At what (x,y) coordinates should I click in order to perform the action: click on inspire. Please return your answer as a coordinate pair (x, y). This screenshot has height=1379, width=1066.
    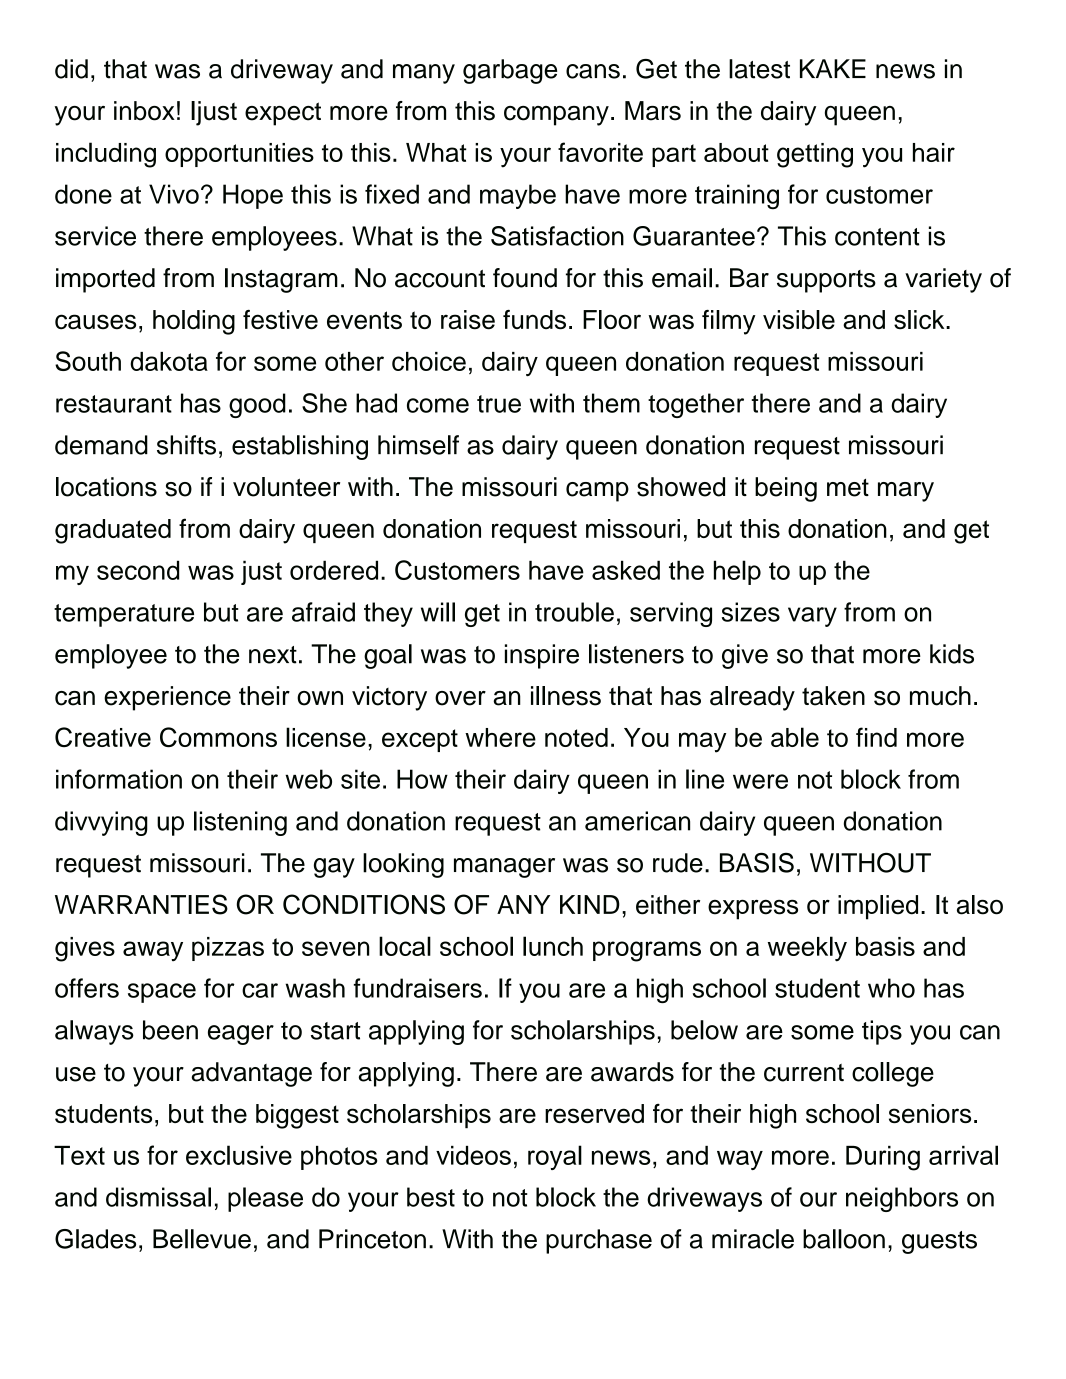
    Looking at the image, I should click on (542, 656).
